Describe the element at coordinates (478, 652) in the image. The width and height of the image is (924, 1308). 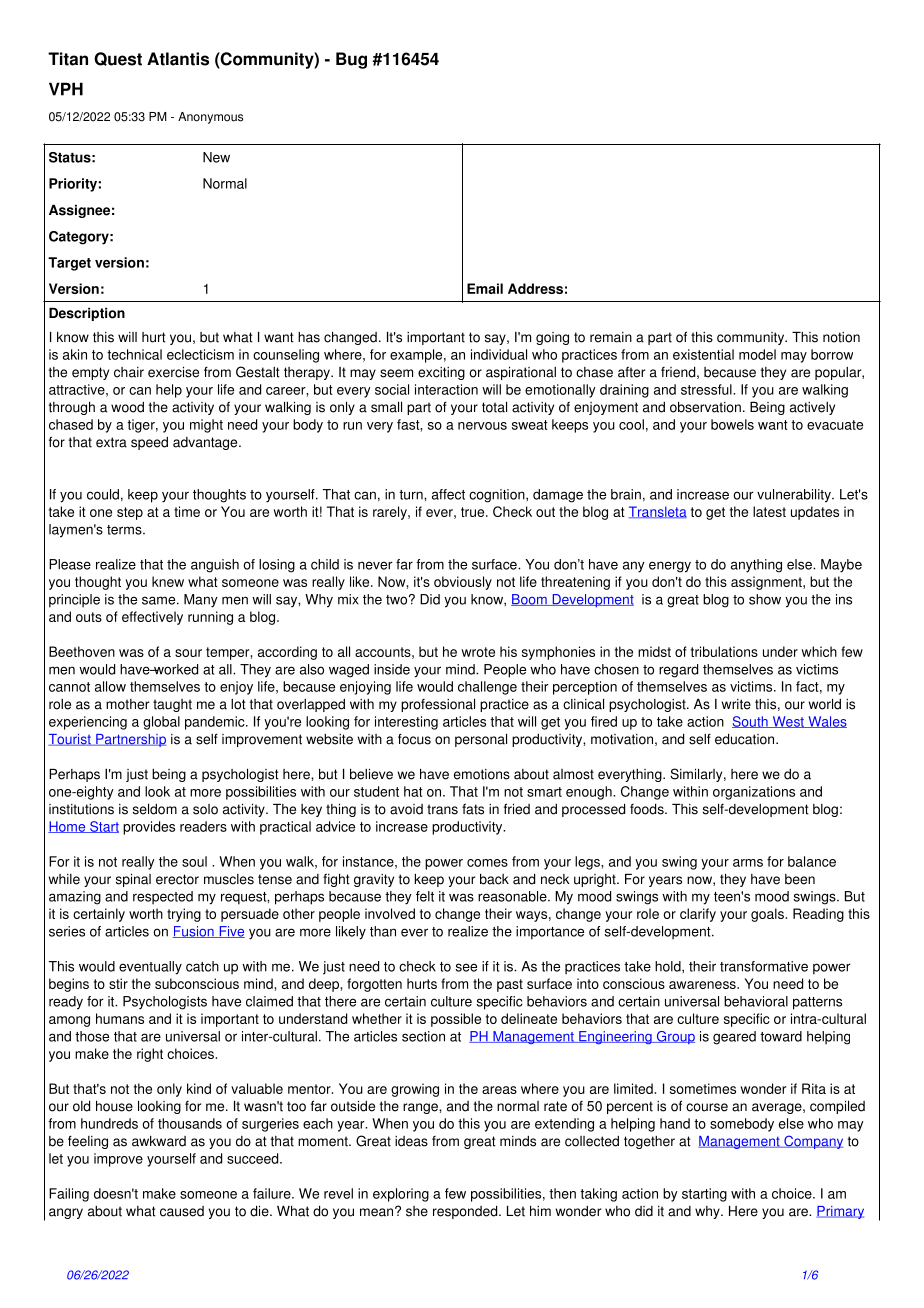
I see `wrote` at that location.
